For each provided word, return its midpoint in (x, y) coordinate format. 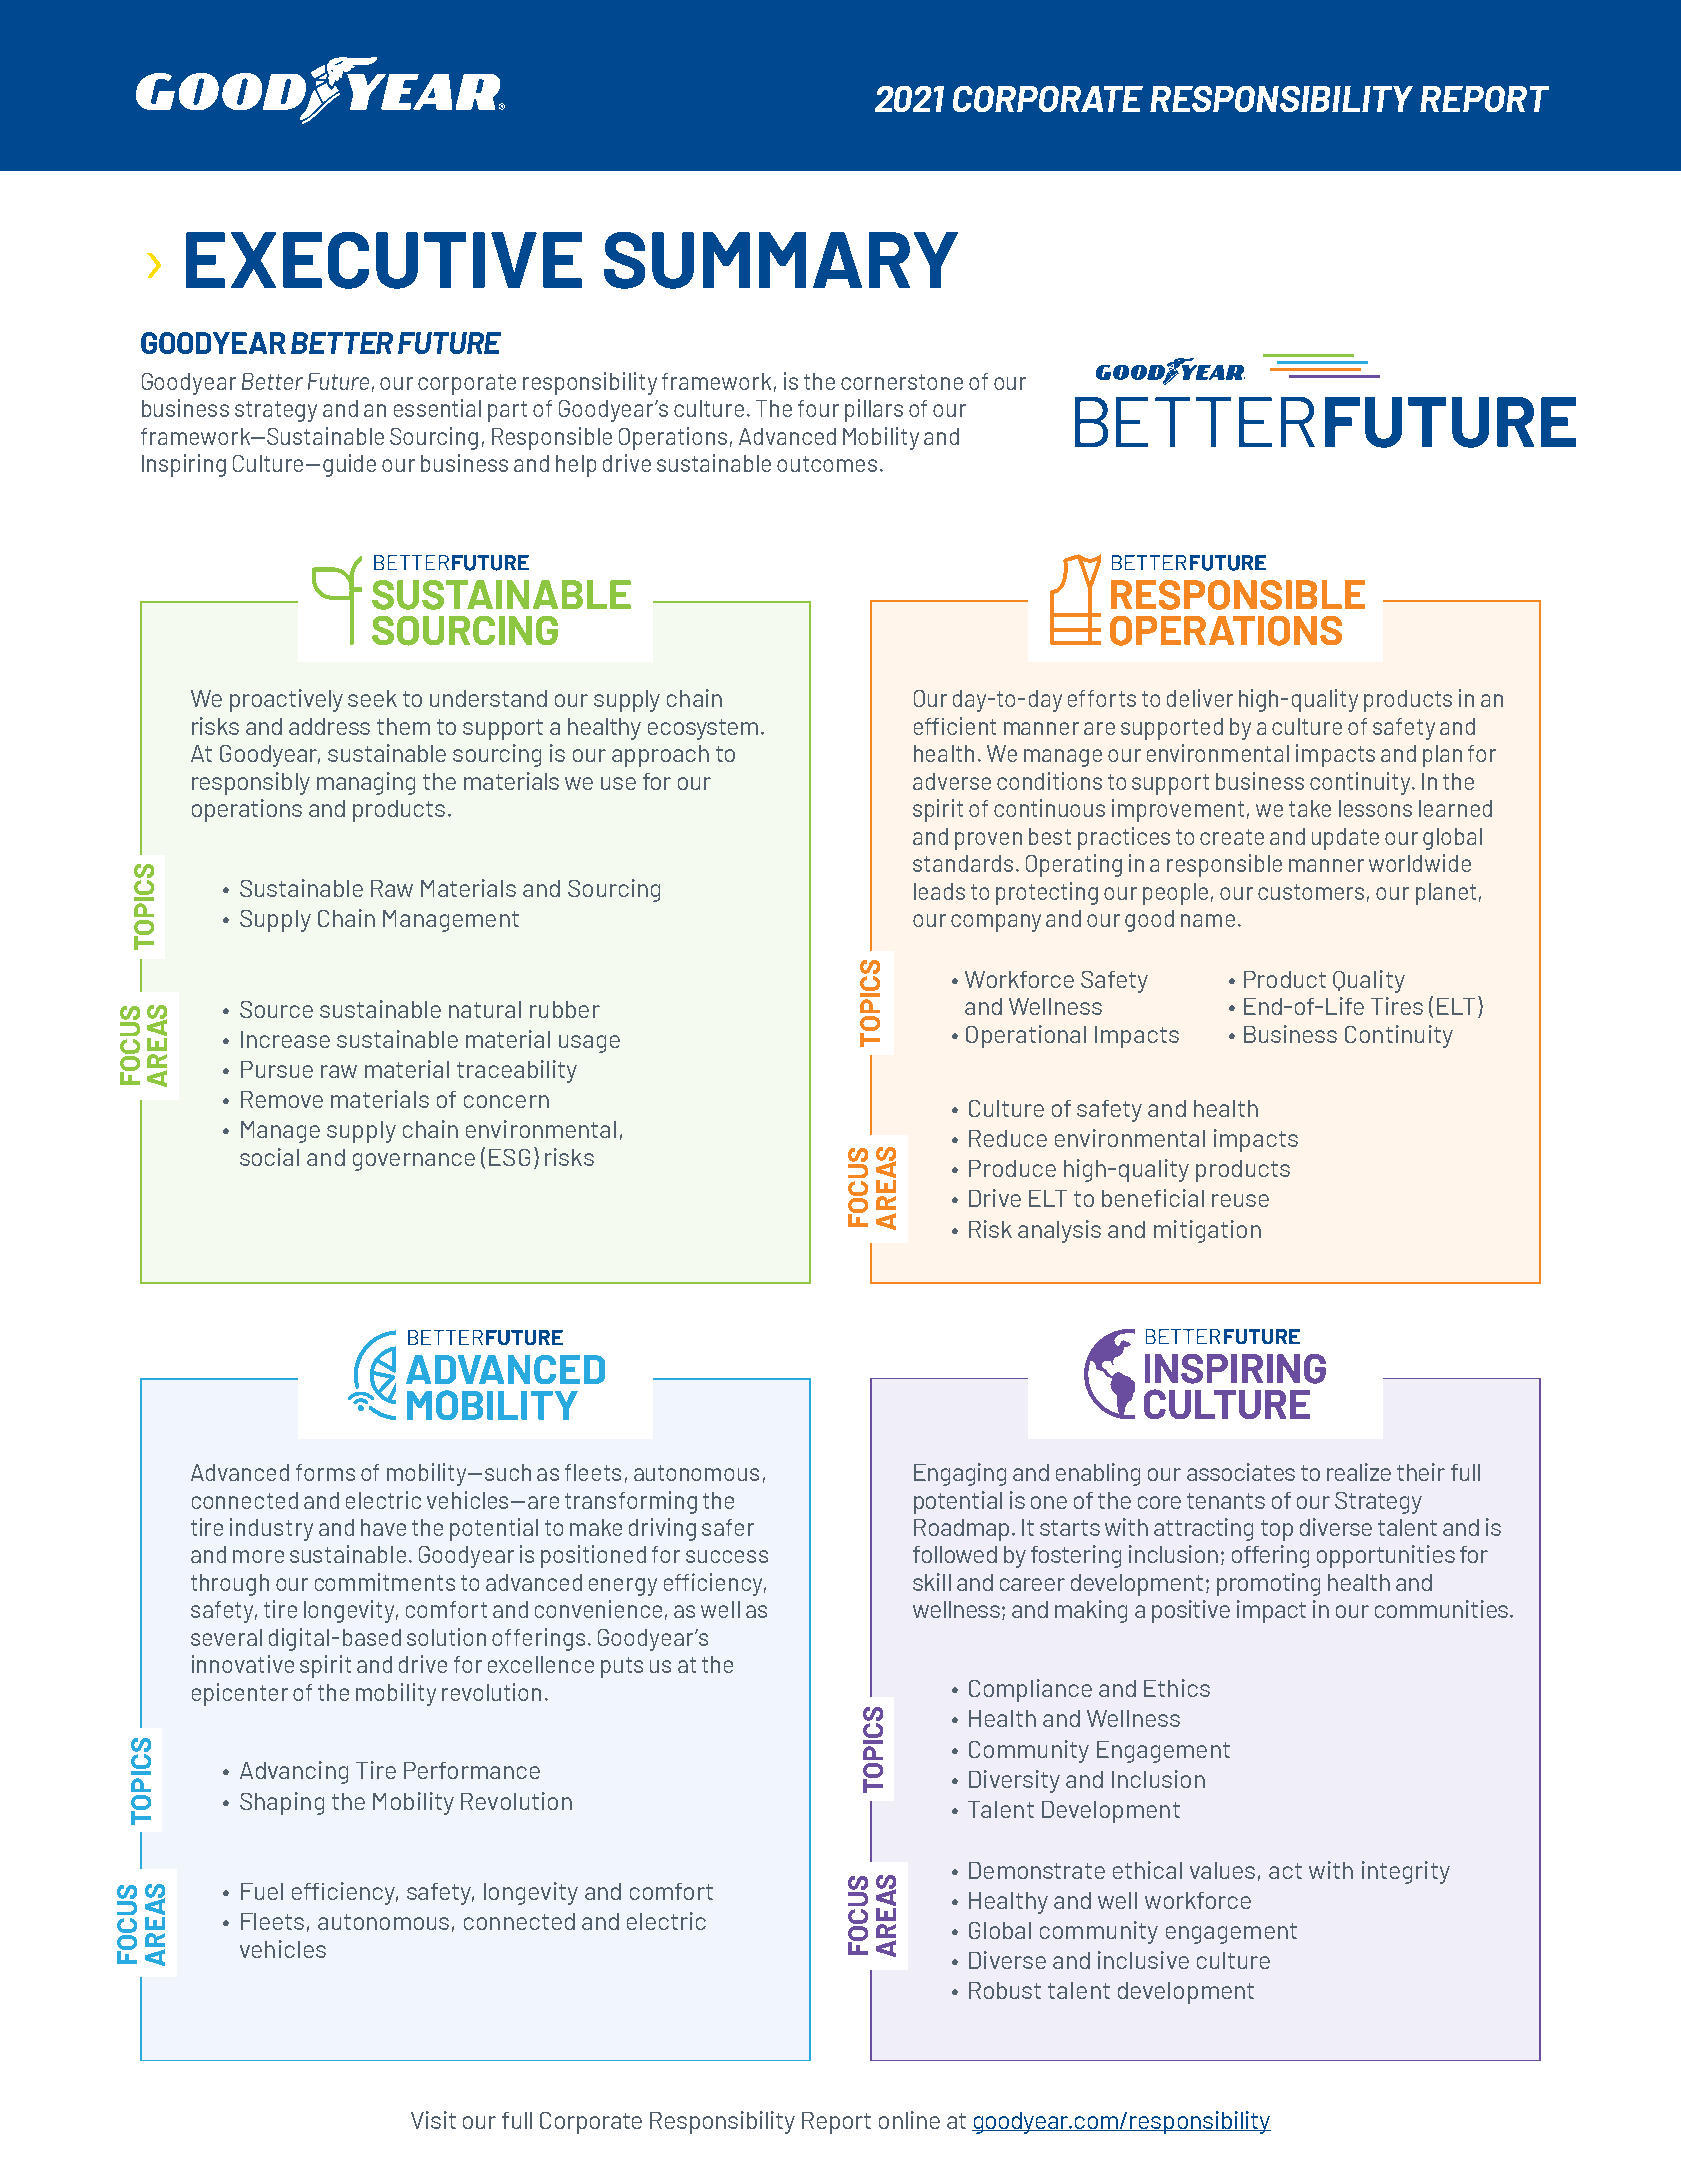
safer (728, 1527)
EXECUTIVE (384, 260)
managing (366, 783)
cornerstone (902, 382)
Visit (433, 2120)
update (1345, 839)
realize (1359, 1472)
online (909, 2120)
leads (939, 891)
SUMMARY (781, 260)
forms (325, 1472)
